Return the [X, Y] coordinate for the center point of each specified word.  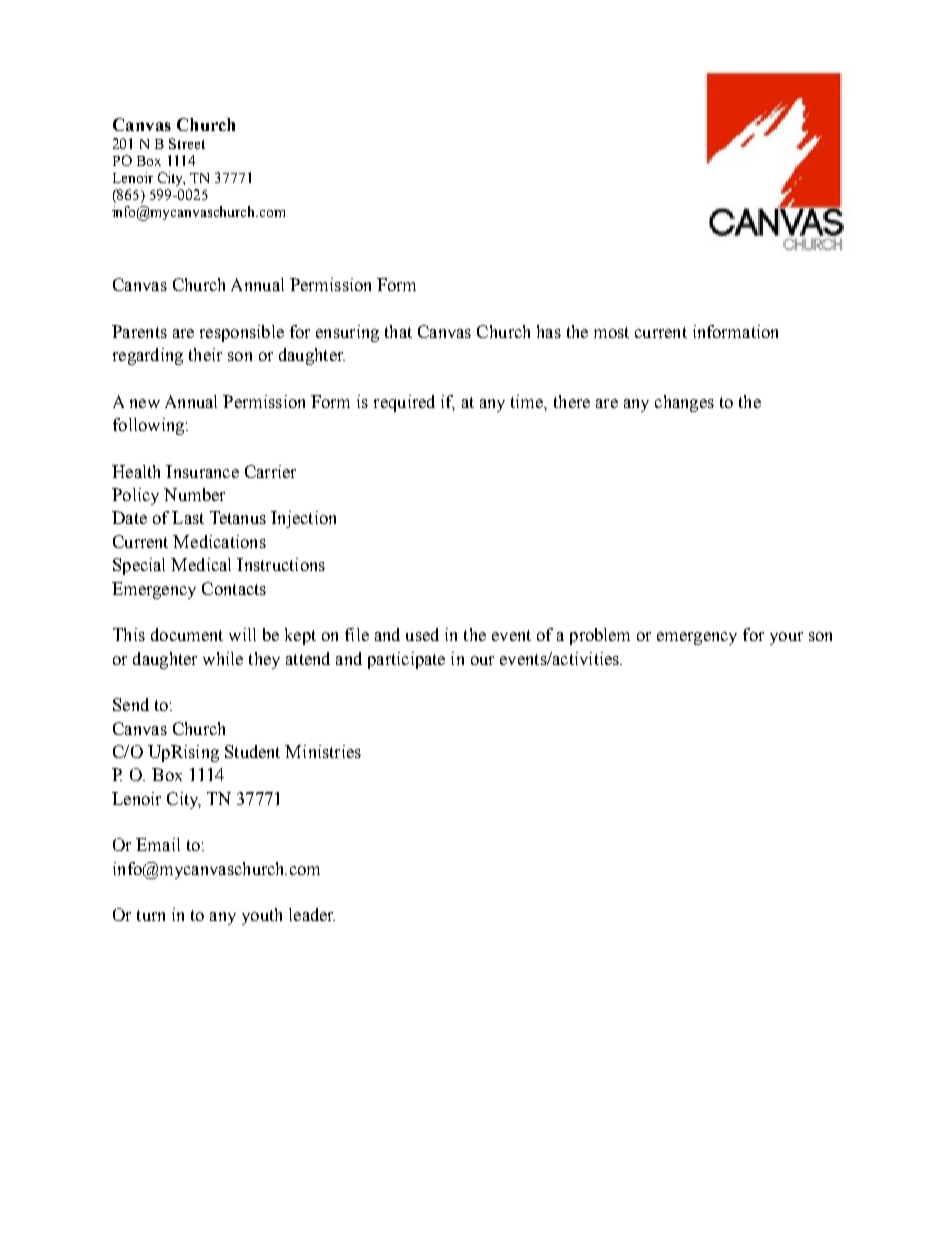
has [549, 331]
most [611, 332]
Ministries [323, 751]
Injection [303, 519]
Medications [219, 541]
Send [131, 704]
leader [312, 914]
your [786, 638]
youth [262, 916]
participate [406, 660]
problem [600, 636]
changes [684, 403]
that [398, 331]
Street [187, 143]
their [205, 354]
